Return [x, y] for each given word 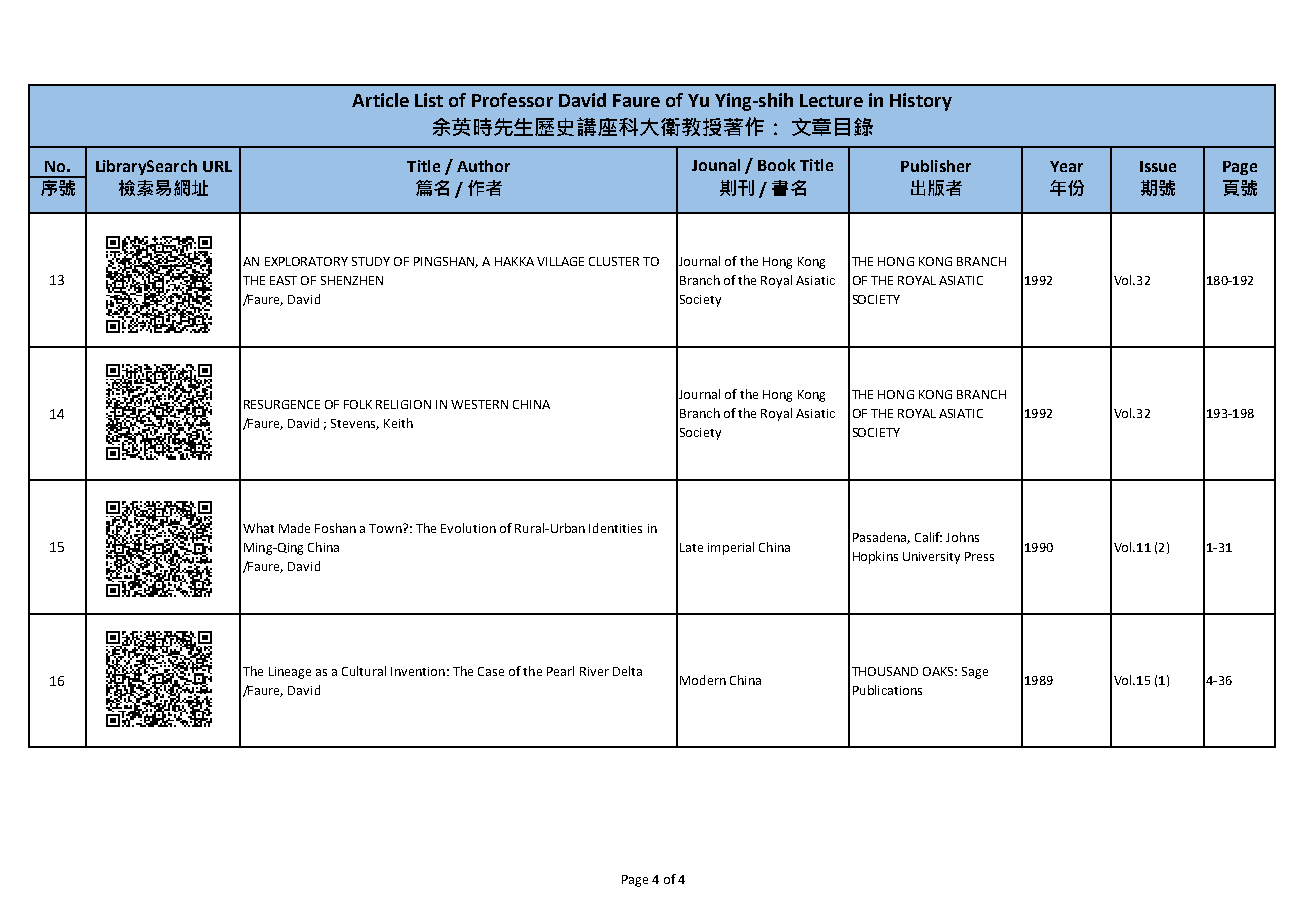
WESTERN [479, 404]
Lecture [831, 100]
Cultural [364, 671]
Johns [962, 537]
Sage [975, 673]
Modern [703, 680]
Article [380, 100]
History [921, 102]
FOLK [358, 404]
